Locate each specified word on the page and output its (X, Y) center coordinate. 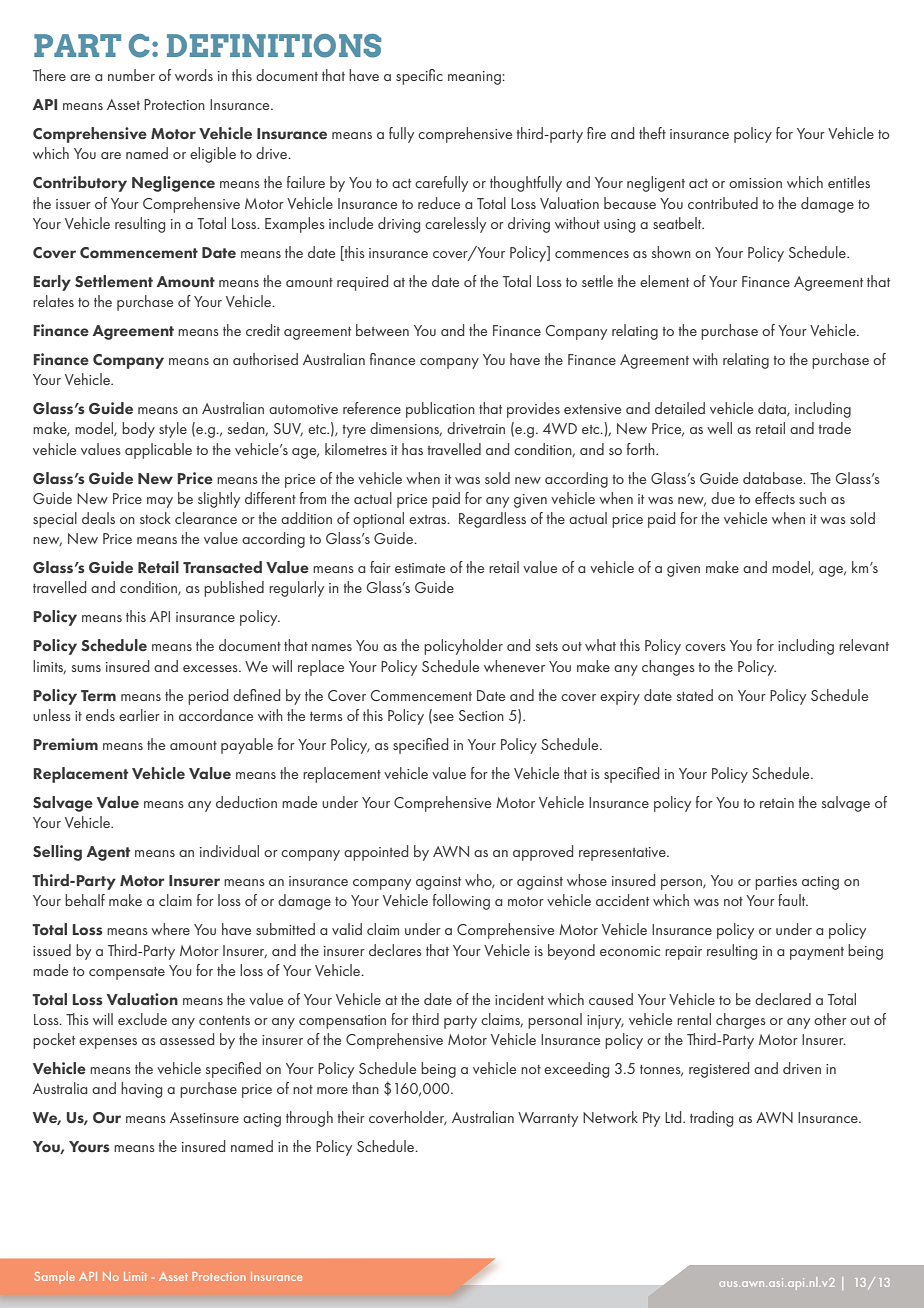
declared (783, 999)
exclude (142, 1019)
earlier (139, 715)
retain (777, 803)
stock (155, 518)
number (131, 75)
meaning (475, 78)
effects (775, 498)
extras (429, 519)
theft (652, 133)
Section (481, 715)
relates (53, 301)
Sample (55, 1277)
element (664, 281)
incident (519, 999)
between (382, 330)
